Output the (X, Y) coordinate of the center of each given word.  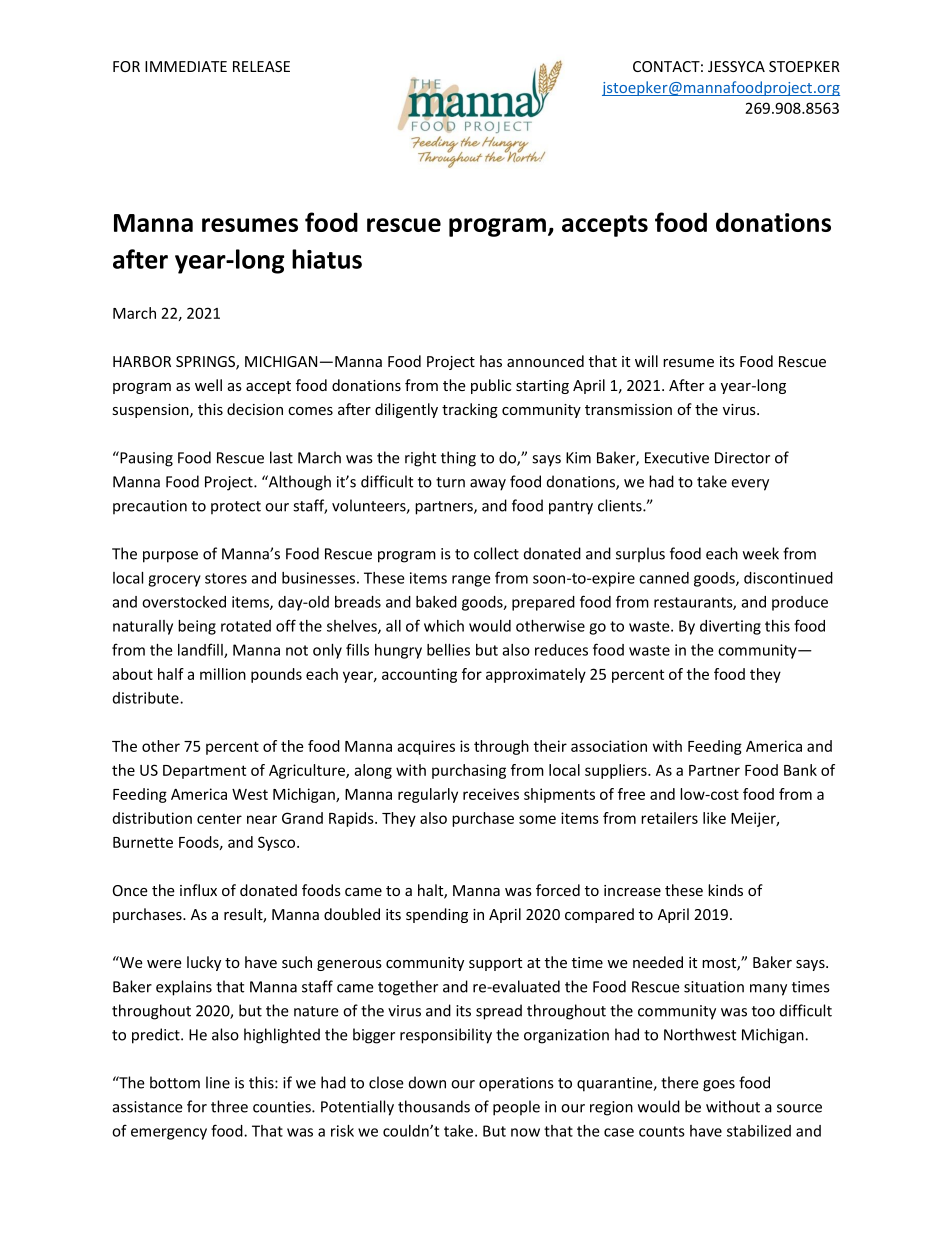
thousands (434, 1106)
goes (719, 1086)
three (229, 1106)
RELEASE (261, 66)
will (646, 361)
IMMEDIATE (186, 66)
